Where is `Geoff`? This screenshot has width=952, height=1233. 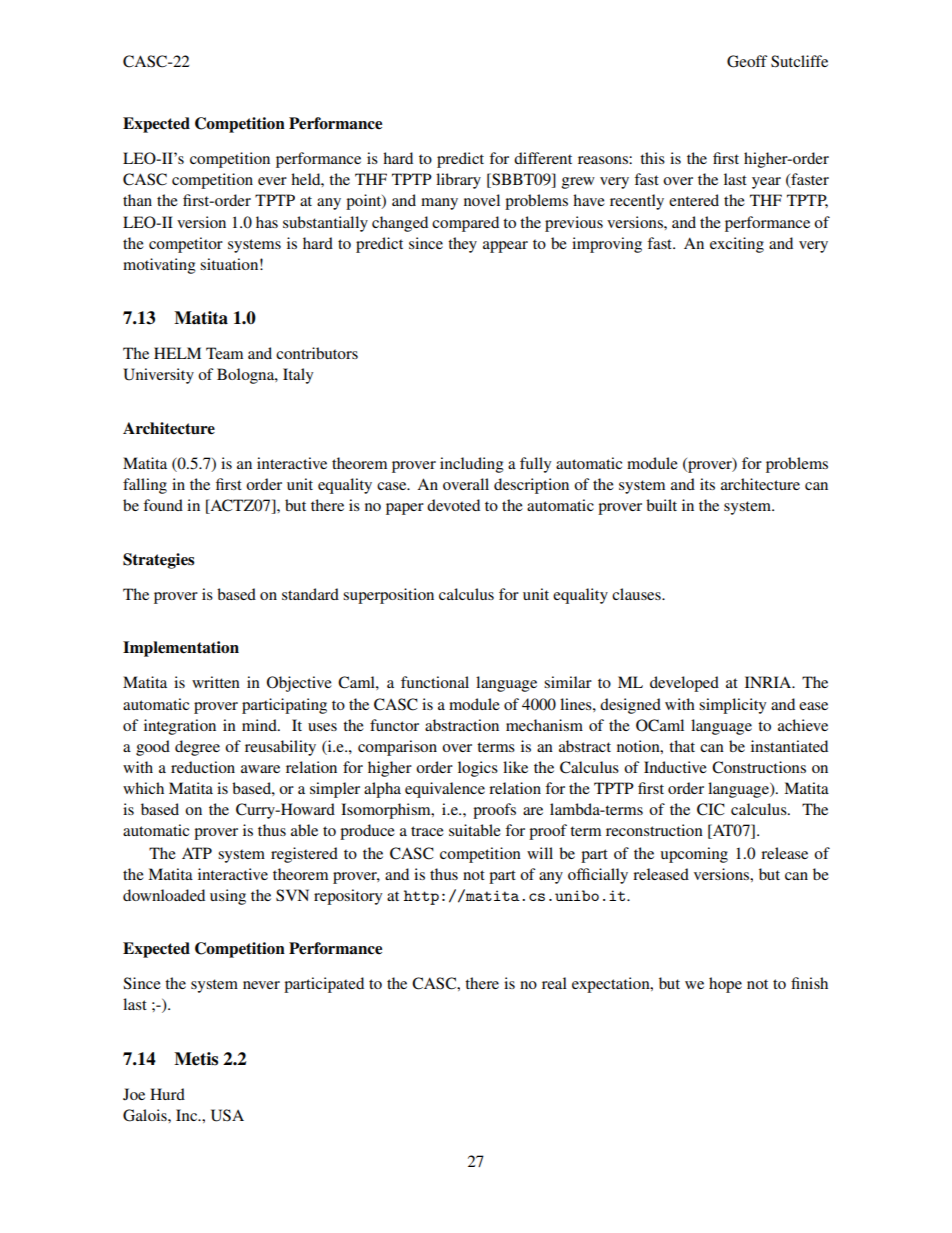
Geoff is located at coordinates (747, 61).
